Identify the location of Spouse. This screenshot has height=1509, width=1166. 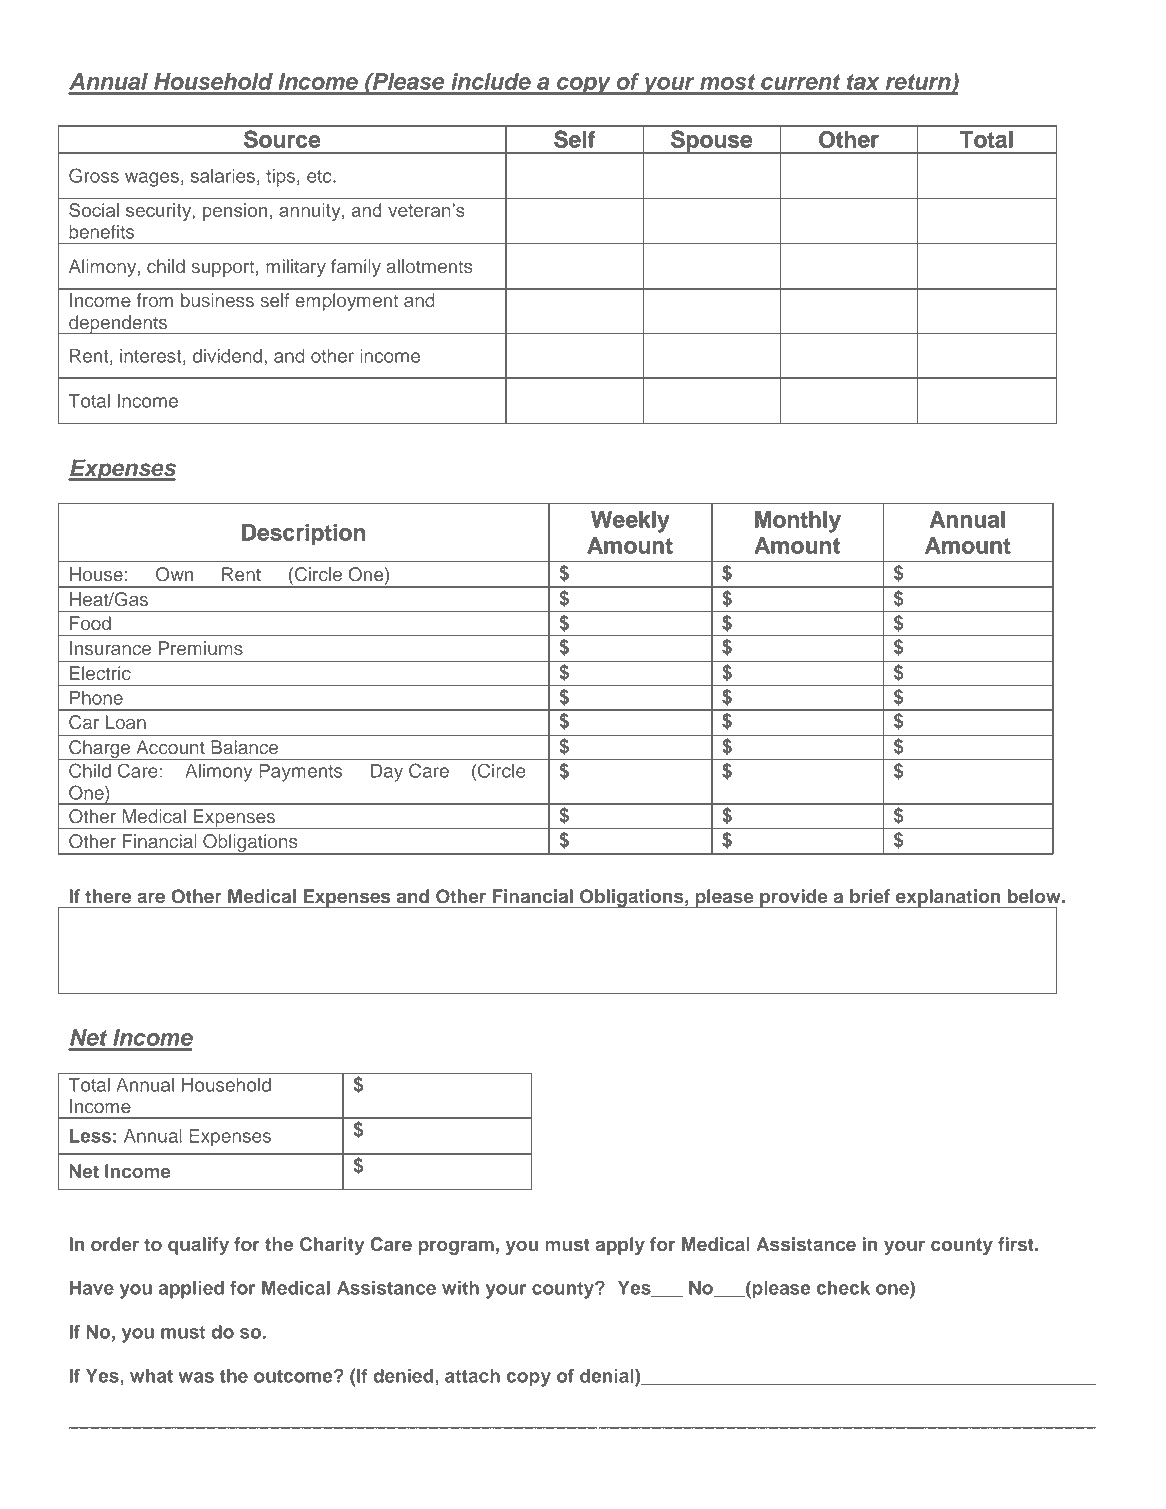
(712, 142).
